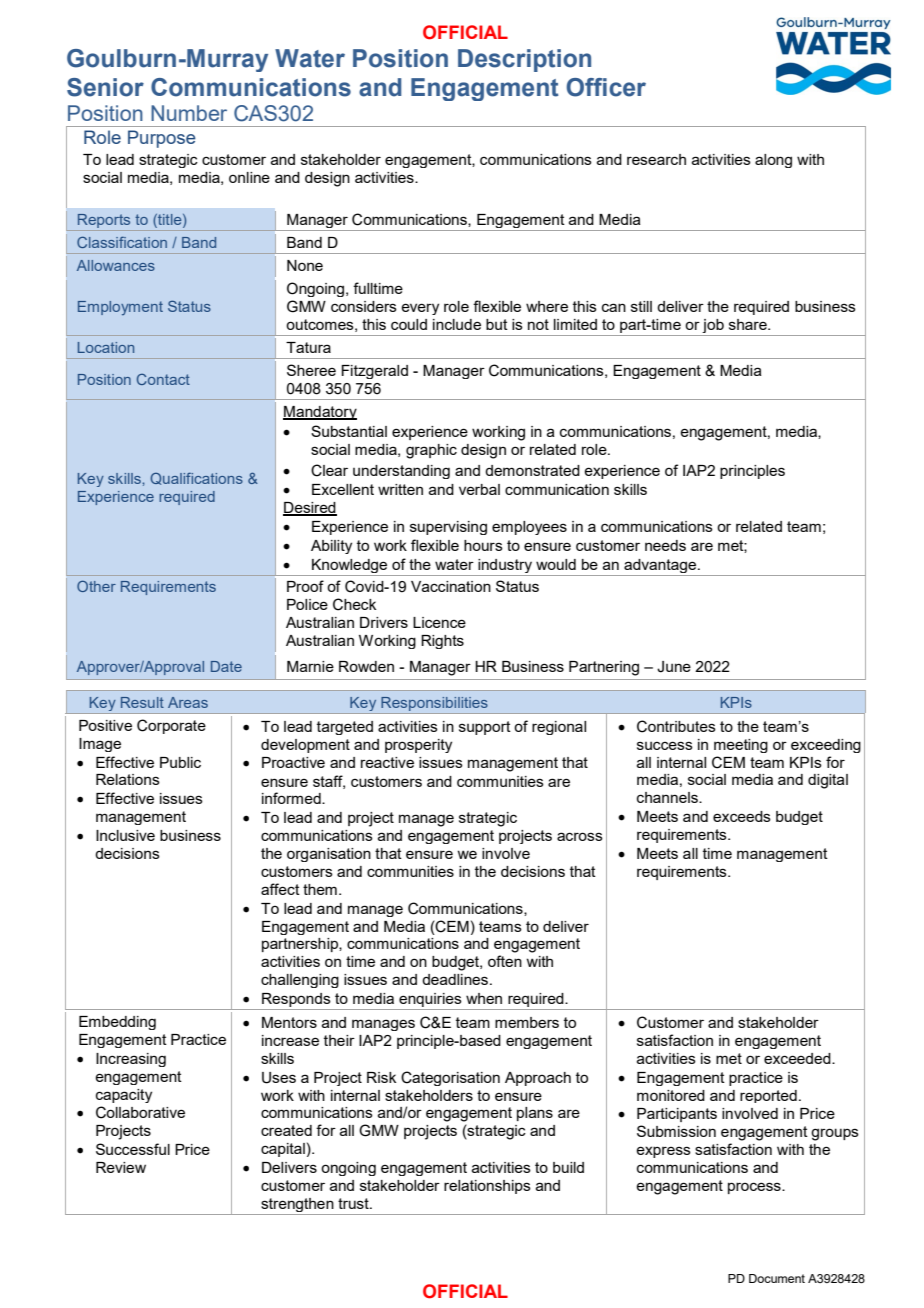  What do you see at coordinates (773, 161) in the screenshot?
I see `along` at bounding box center [773, 161].
